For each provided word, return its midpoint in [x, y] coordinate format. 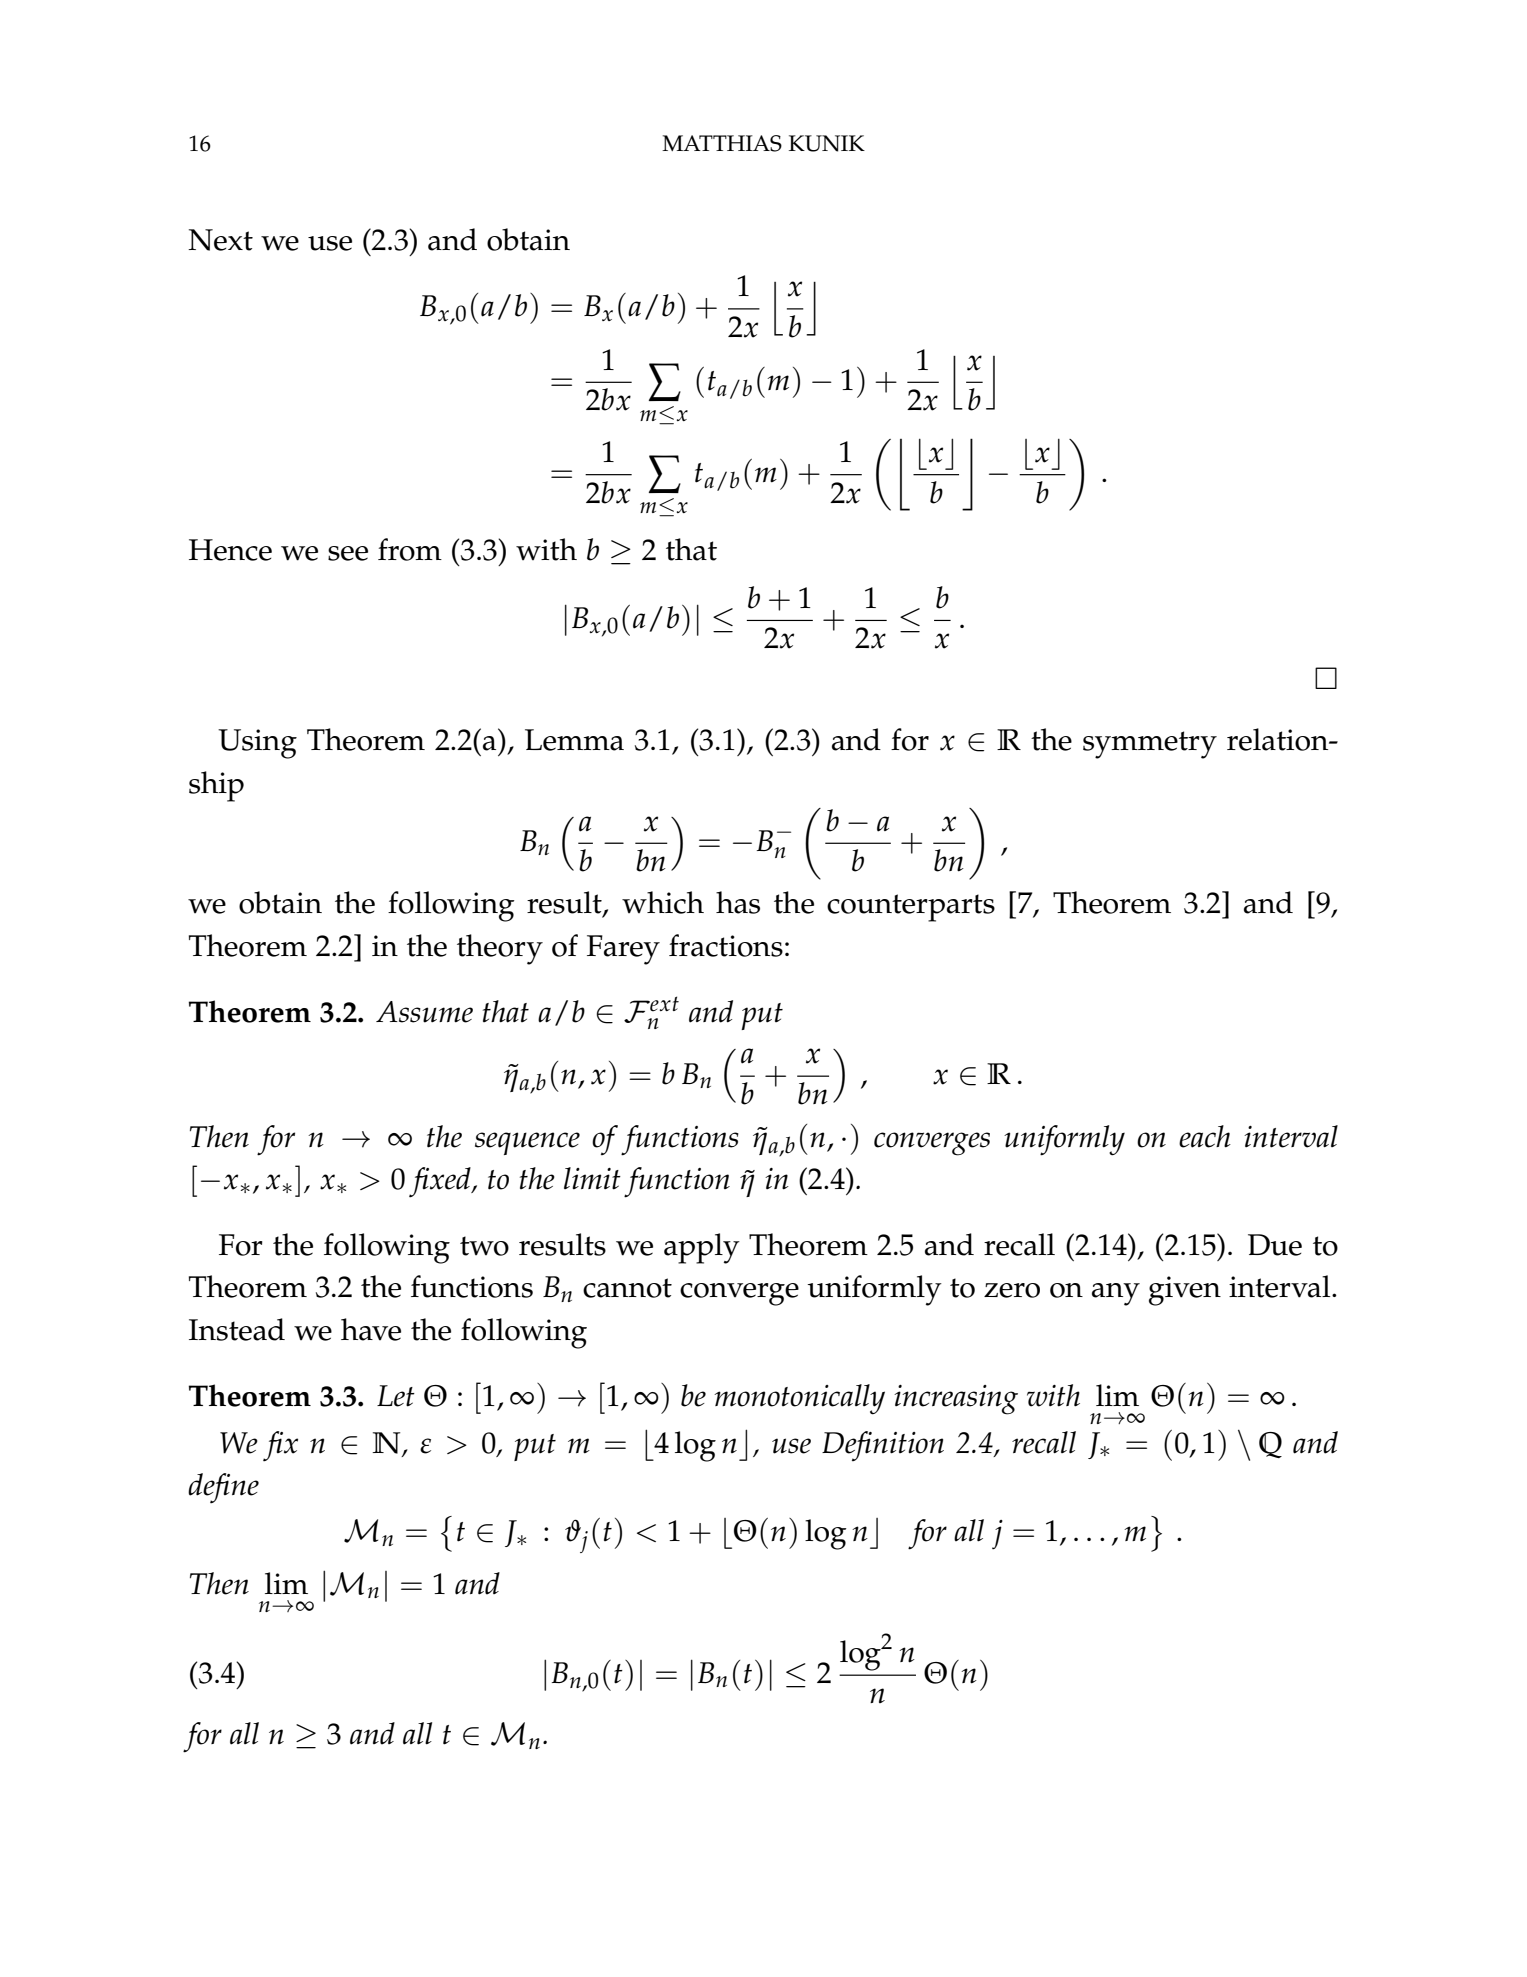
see [348, 553]
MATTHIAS [722, 143]
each [1205, 1136]
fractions [726, 945]
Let [396, 1396]
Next [220, 240]
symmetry [1150, 745]
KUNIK [827, 143]
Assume [424, 1012]
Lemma [574, 740]
